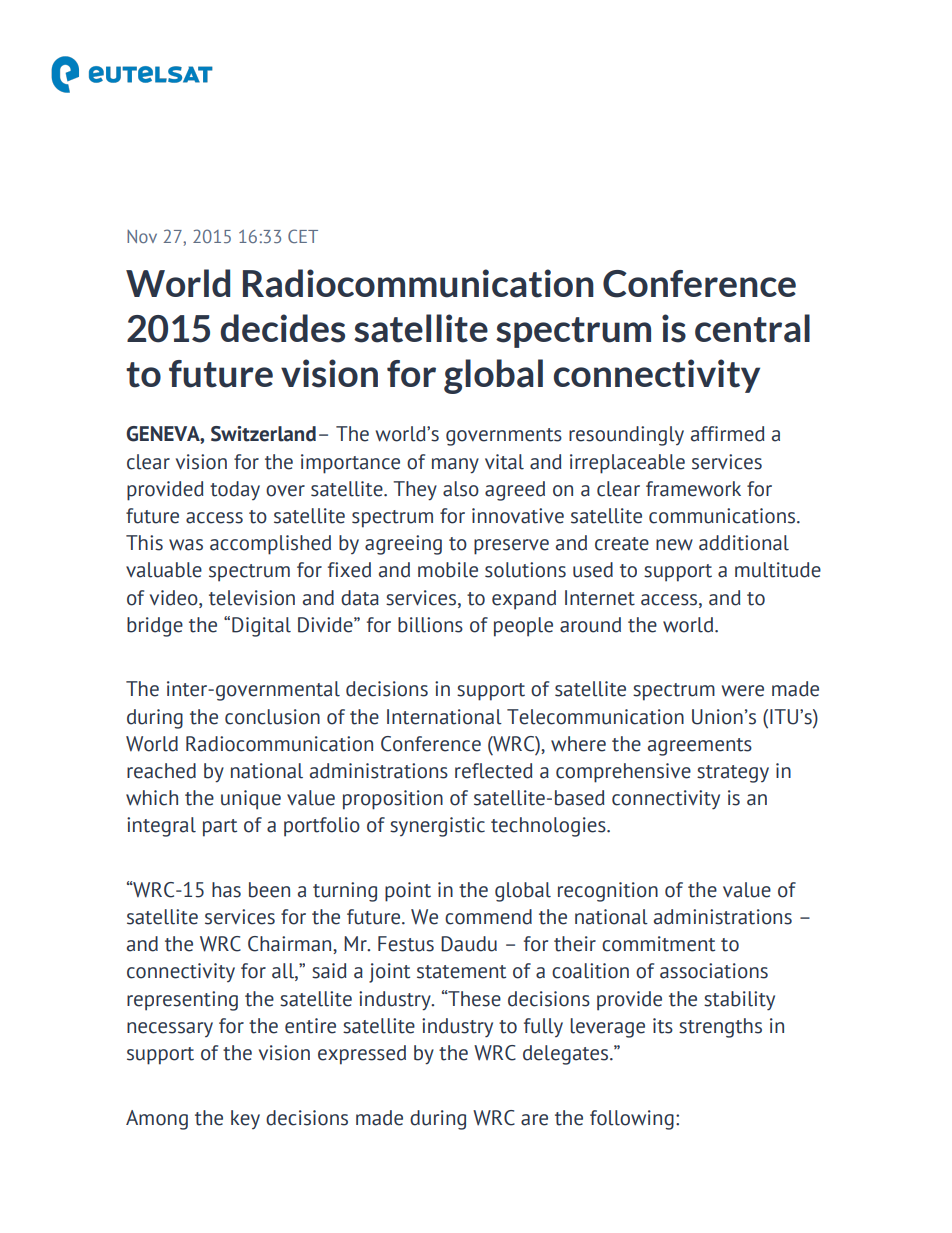 This screenshot has width=952, height=1233. Describe the element at coordinates (303, 236) in the screenshot. I see `CET` at that location.
